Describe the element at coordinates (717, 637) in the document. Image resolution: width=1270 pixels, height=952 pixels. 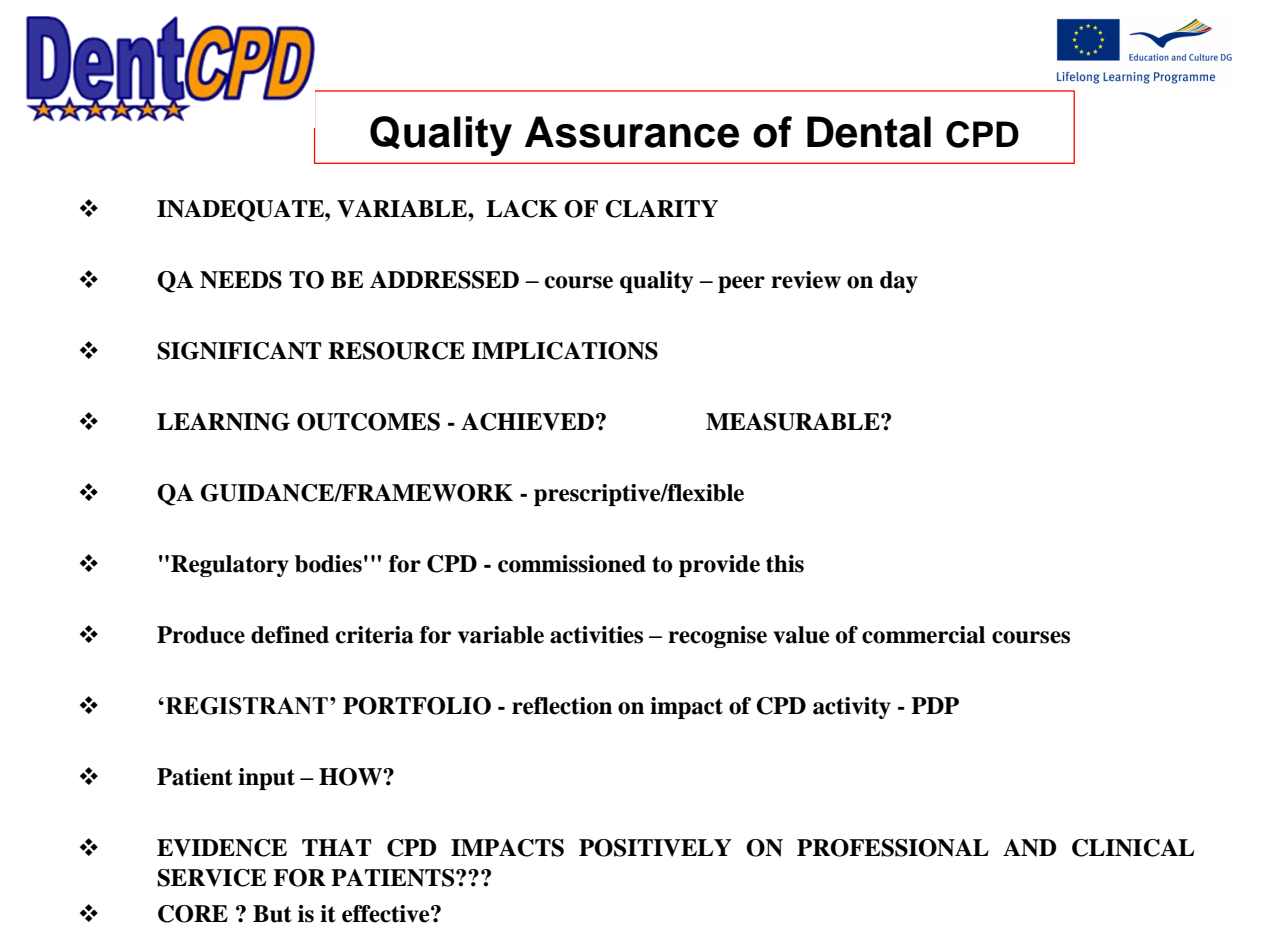
I see `recognise` at that location.
